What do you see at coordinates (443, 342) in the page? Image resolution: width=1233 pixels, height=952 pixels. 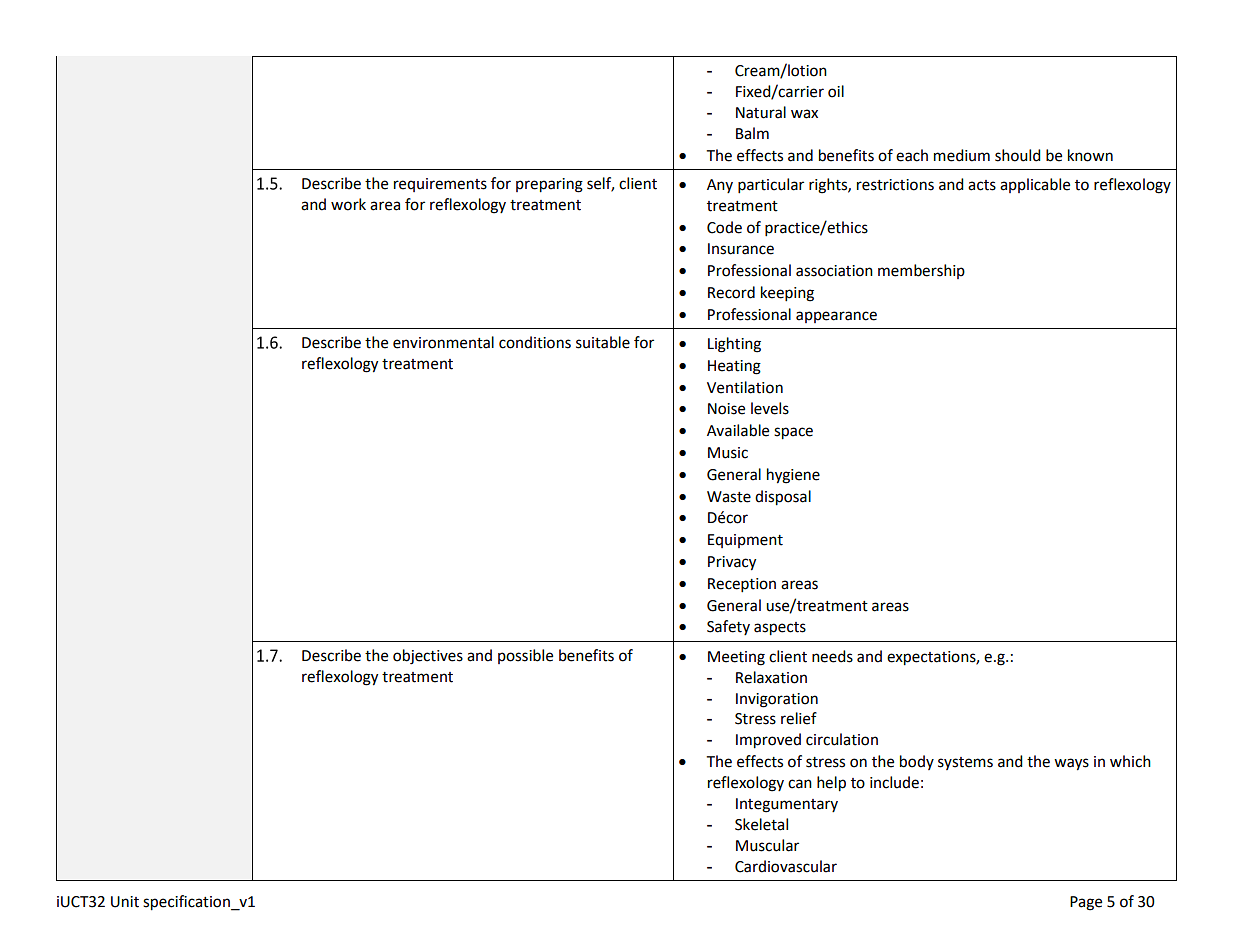 I see `environmental` at bounding box center [443, 342].
